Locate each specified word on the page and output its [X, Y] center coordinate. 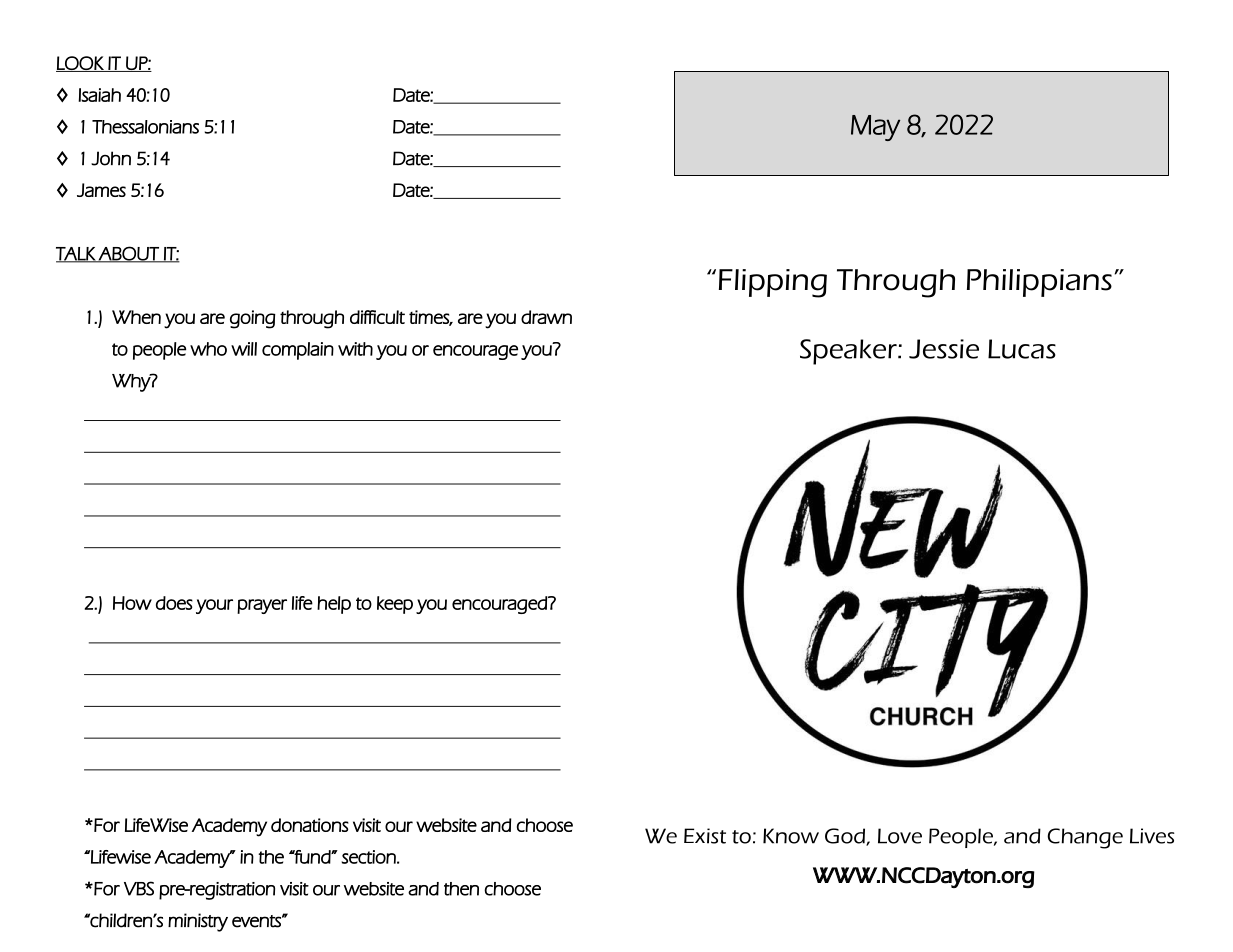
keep [395, 605]
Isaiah [99, 95]
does [174, 603]
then [461, 889]
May [875, 128]
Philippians [1039, 283]
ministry [198, 922]
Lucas [1022, 349]
